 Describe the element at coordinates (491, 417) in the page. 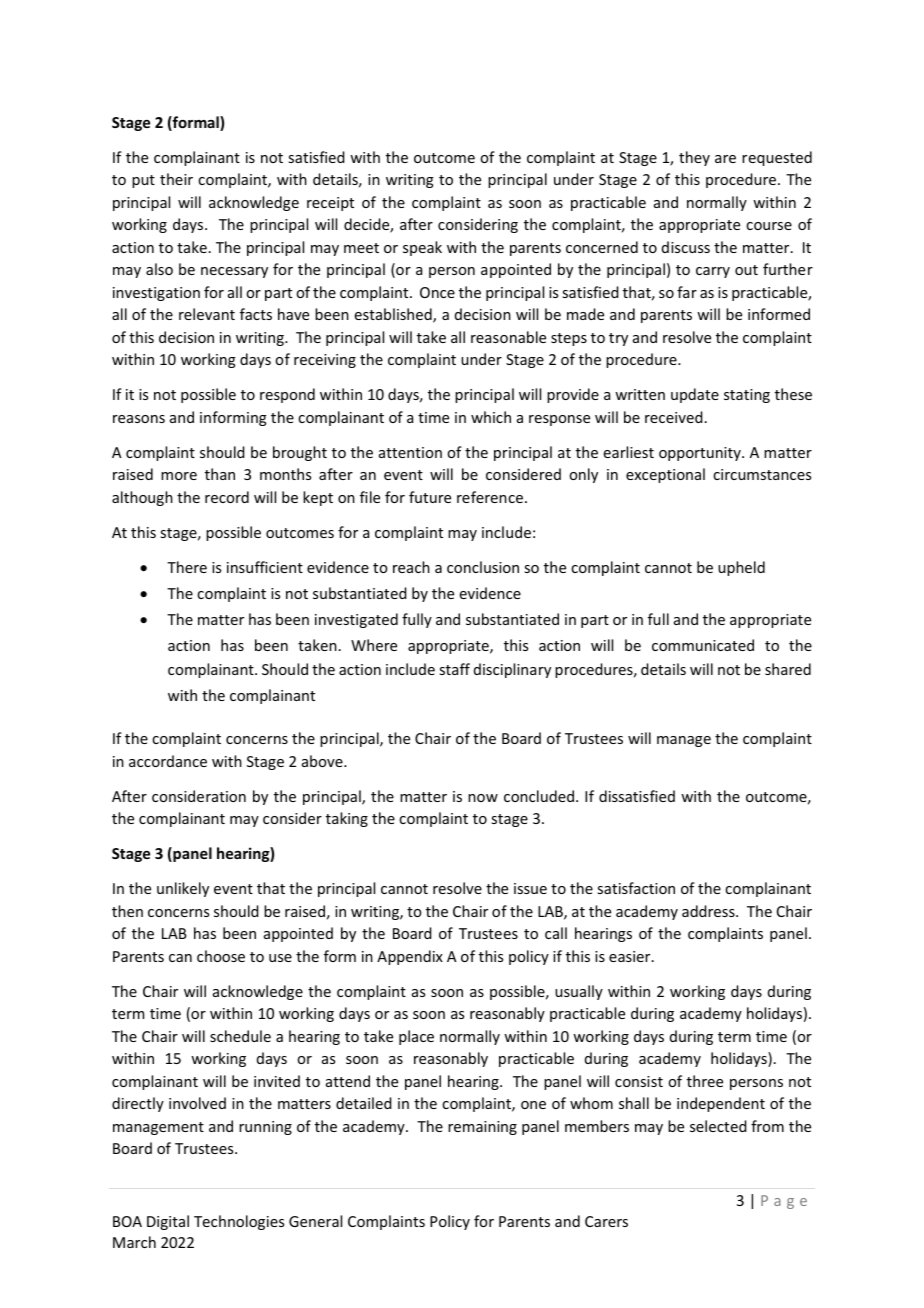

I see `which` at that location.
